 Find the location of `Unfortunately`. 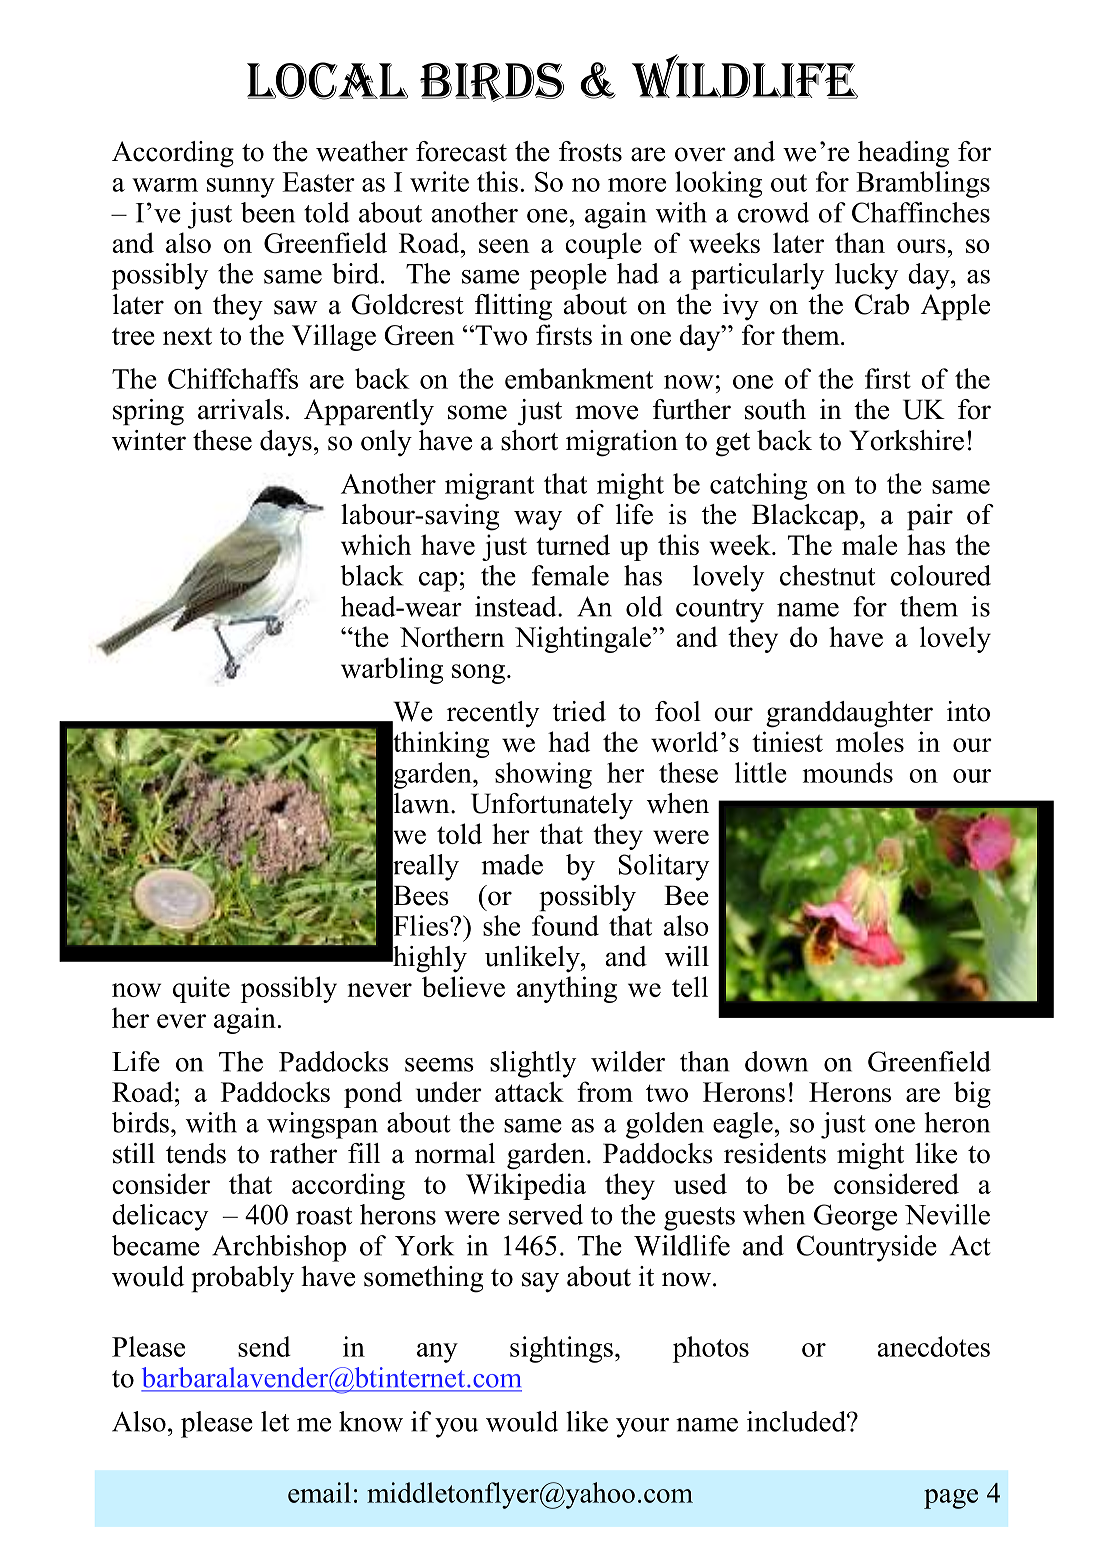

Unfortunately is located at coordinates (552, 806).
